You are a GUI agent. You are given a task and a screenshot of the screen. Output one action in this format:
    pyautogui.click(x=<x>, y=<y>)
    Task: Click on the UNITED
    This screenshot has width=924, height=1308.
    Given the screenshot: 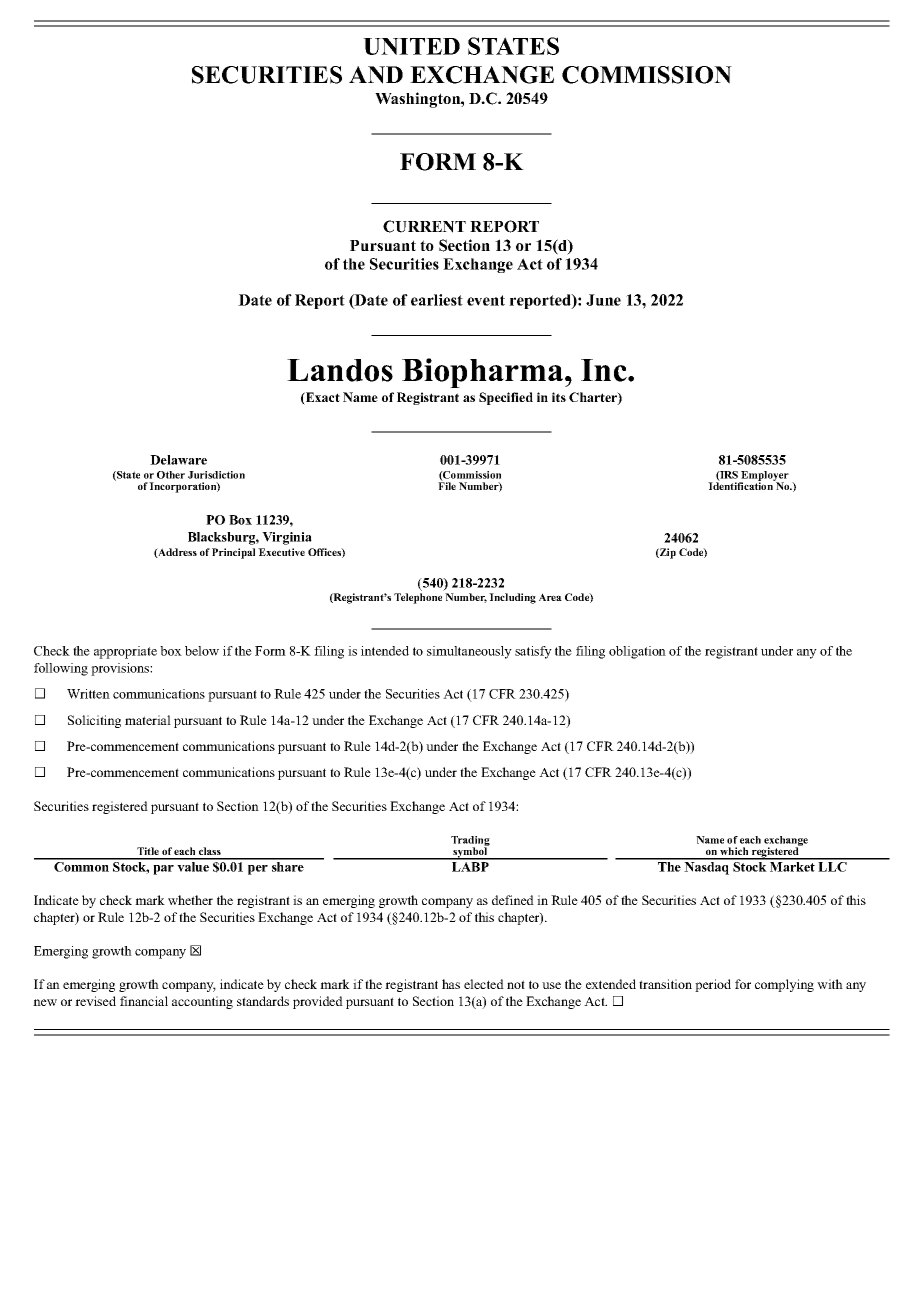 What is the action you would take?
    pyautogui.click(x=411, y=46)
